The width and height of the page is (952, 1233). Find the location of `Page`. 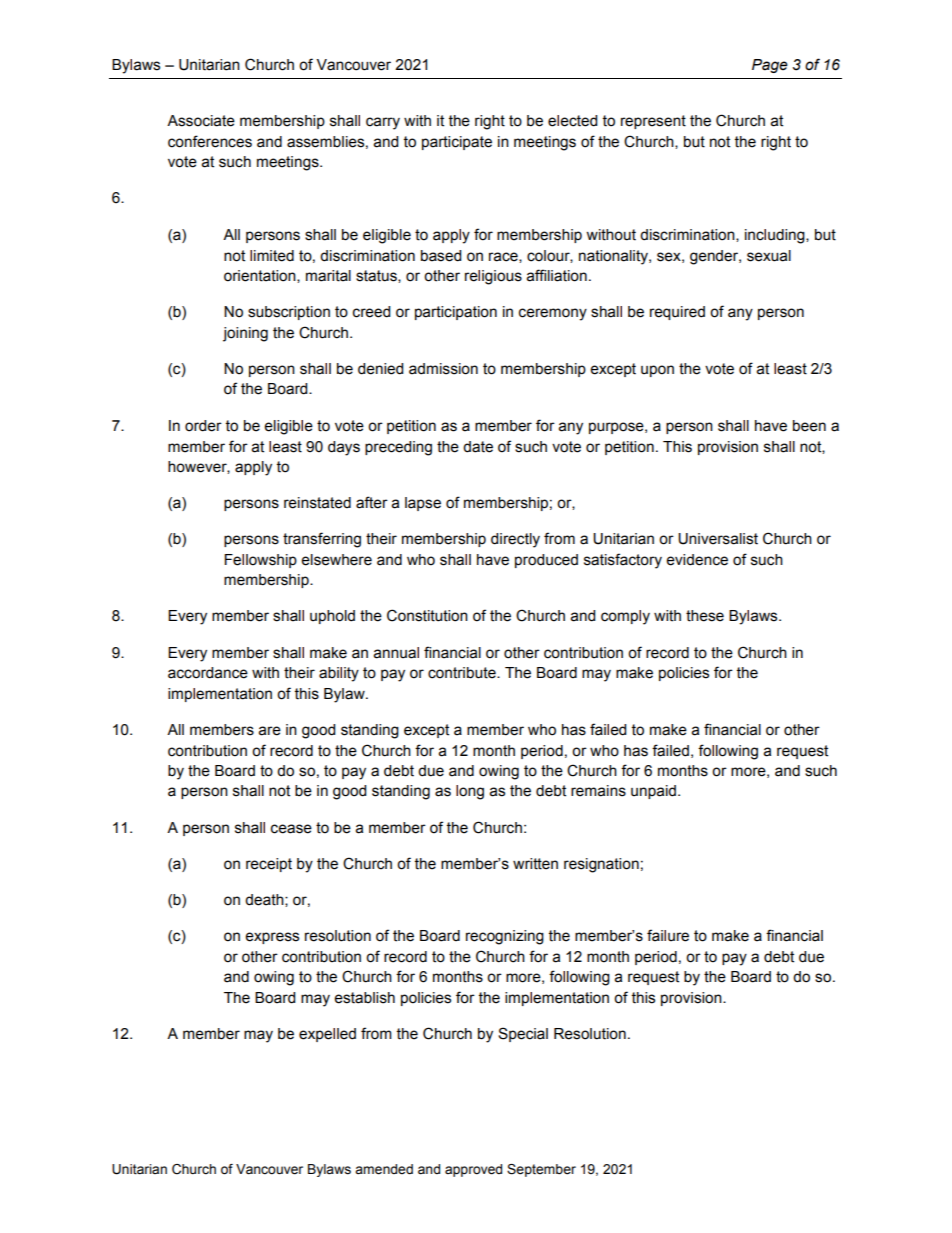

Page is located at coordinates (770, 66).
